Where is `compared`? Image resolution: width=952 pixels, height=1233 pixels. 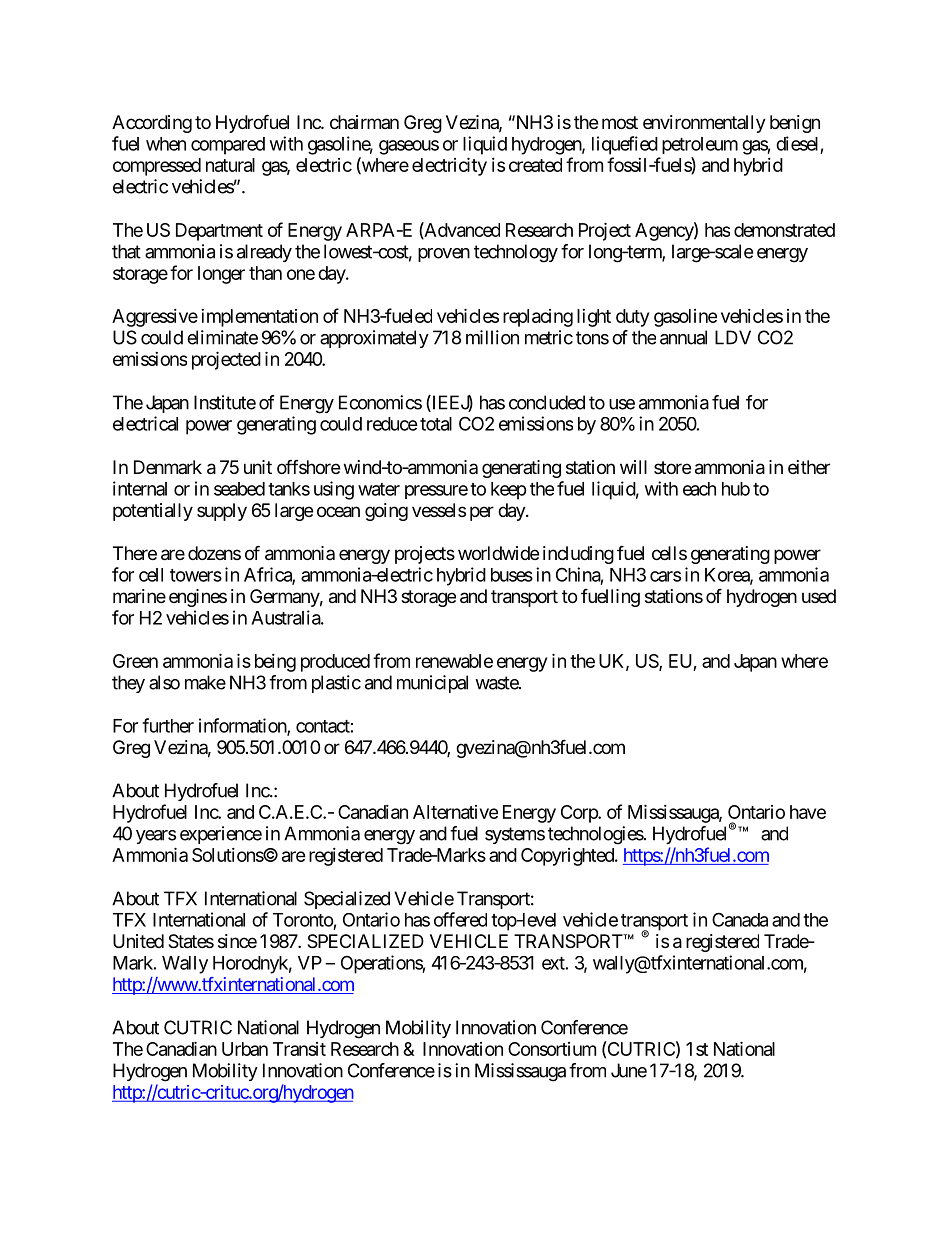
compared is located at coordinates (228, 146).
